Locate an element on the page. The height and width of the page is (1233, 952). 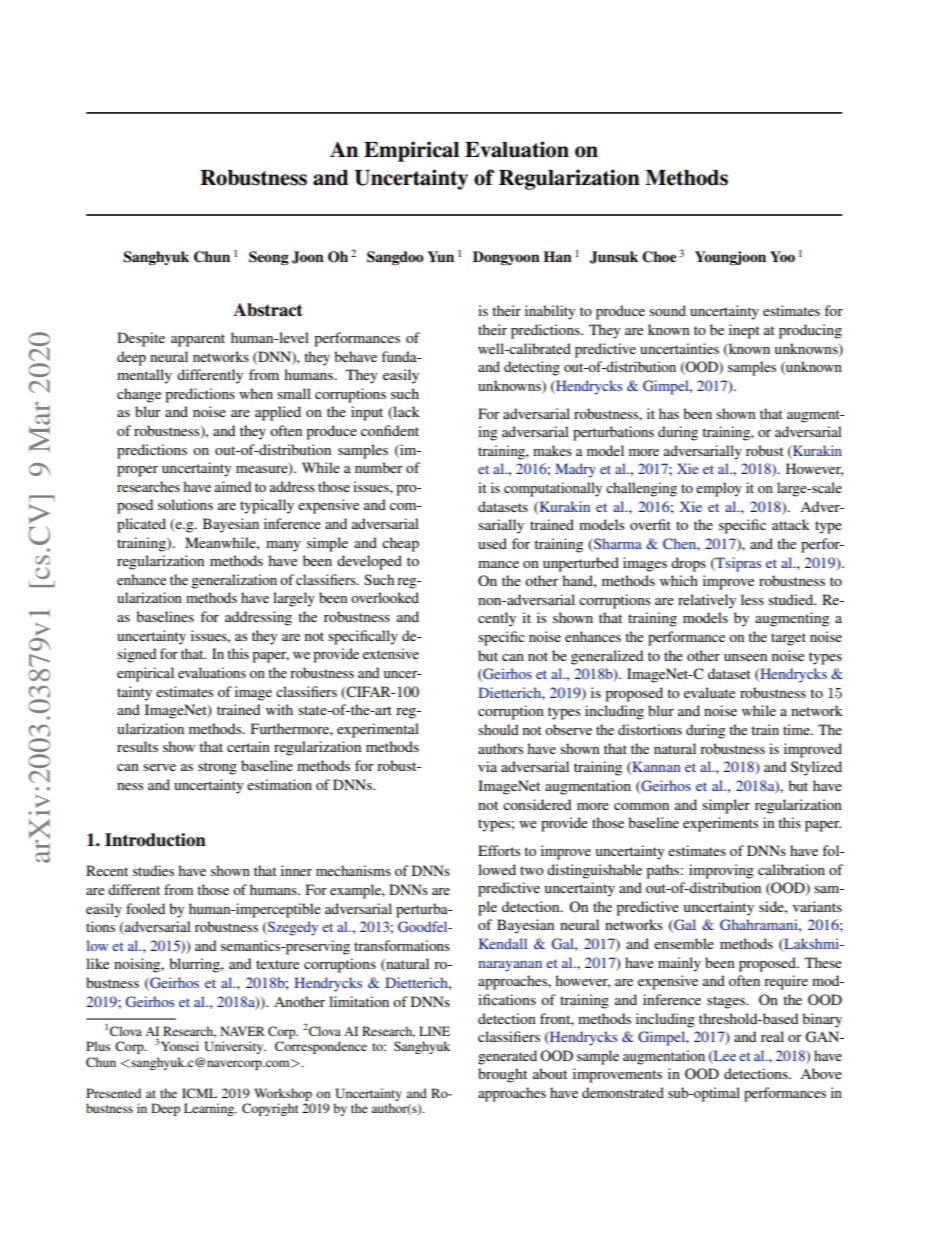
studies is located at coordinates (153, 870).
